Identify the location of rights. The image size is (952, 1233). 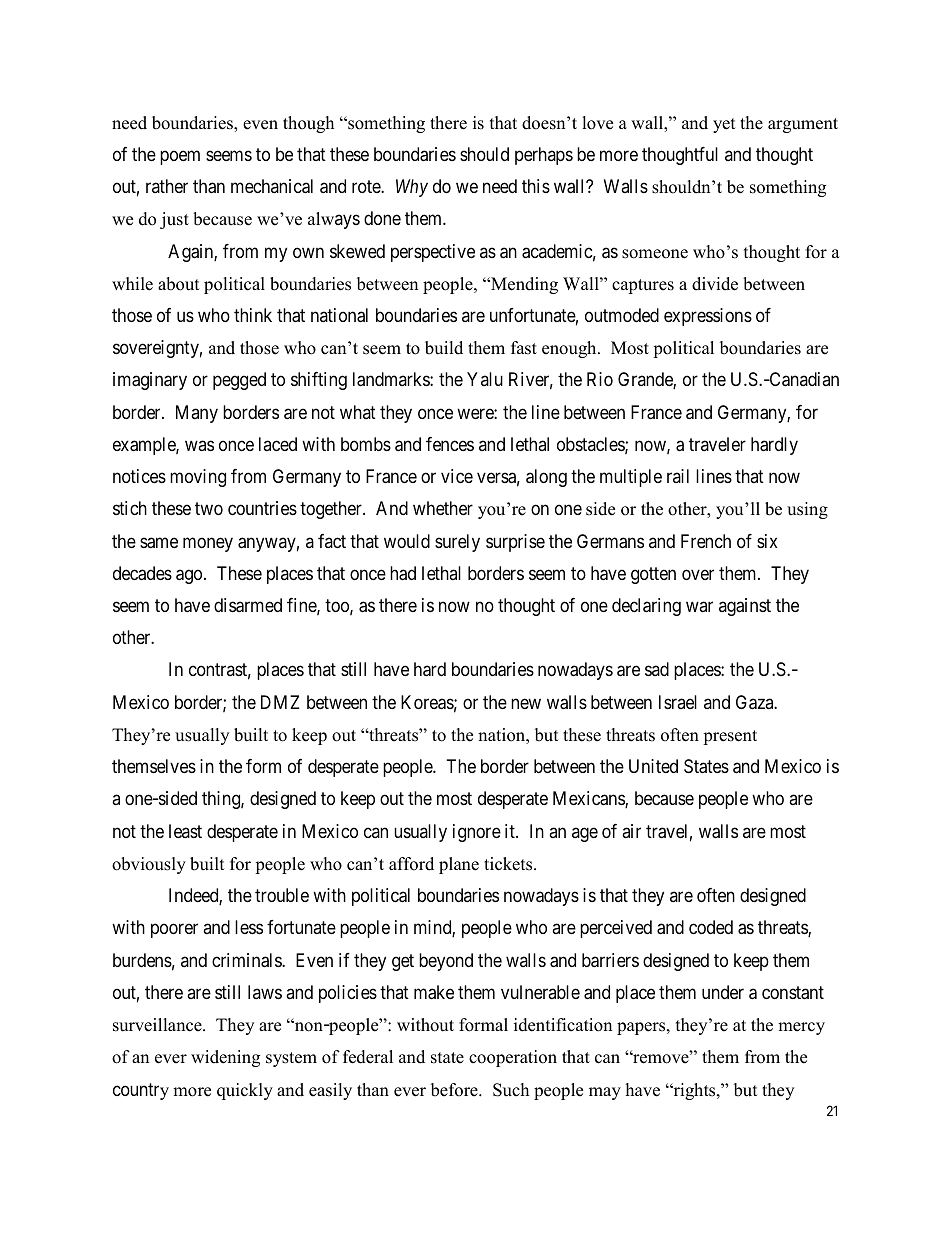
(694, 1091).
